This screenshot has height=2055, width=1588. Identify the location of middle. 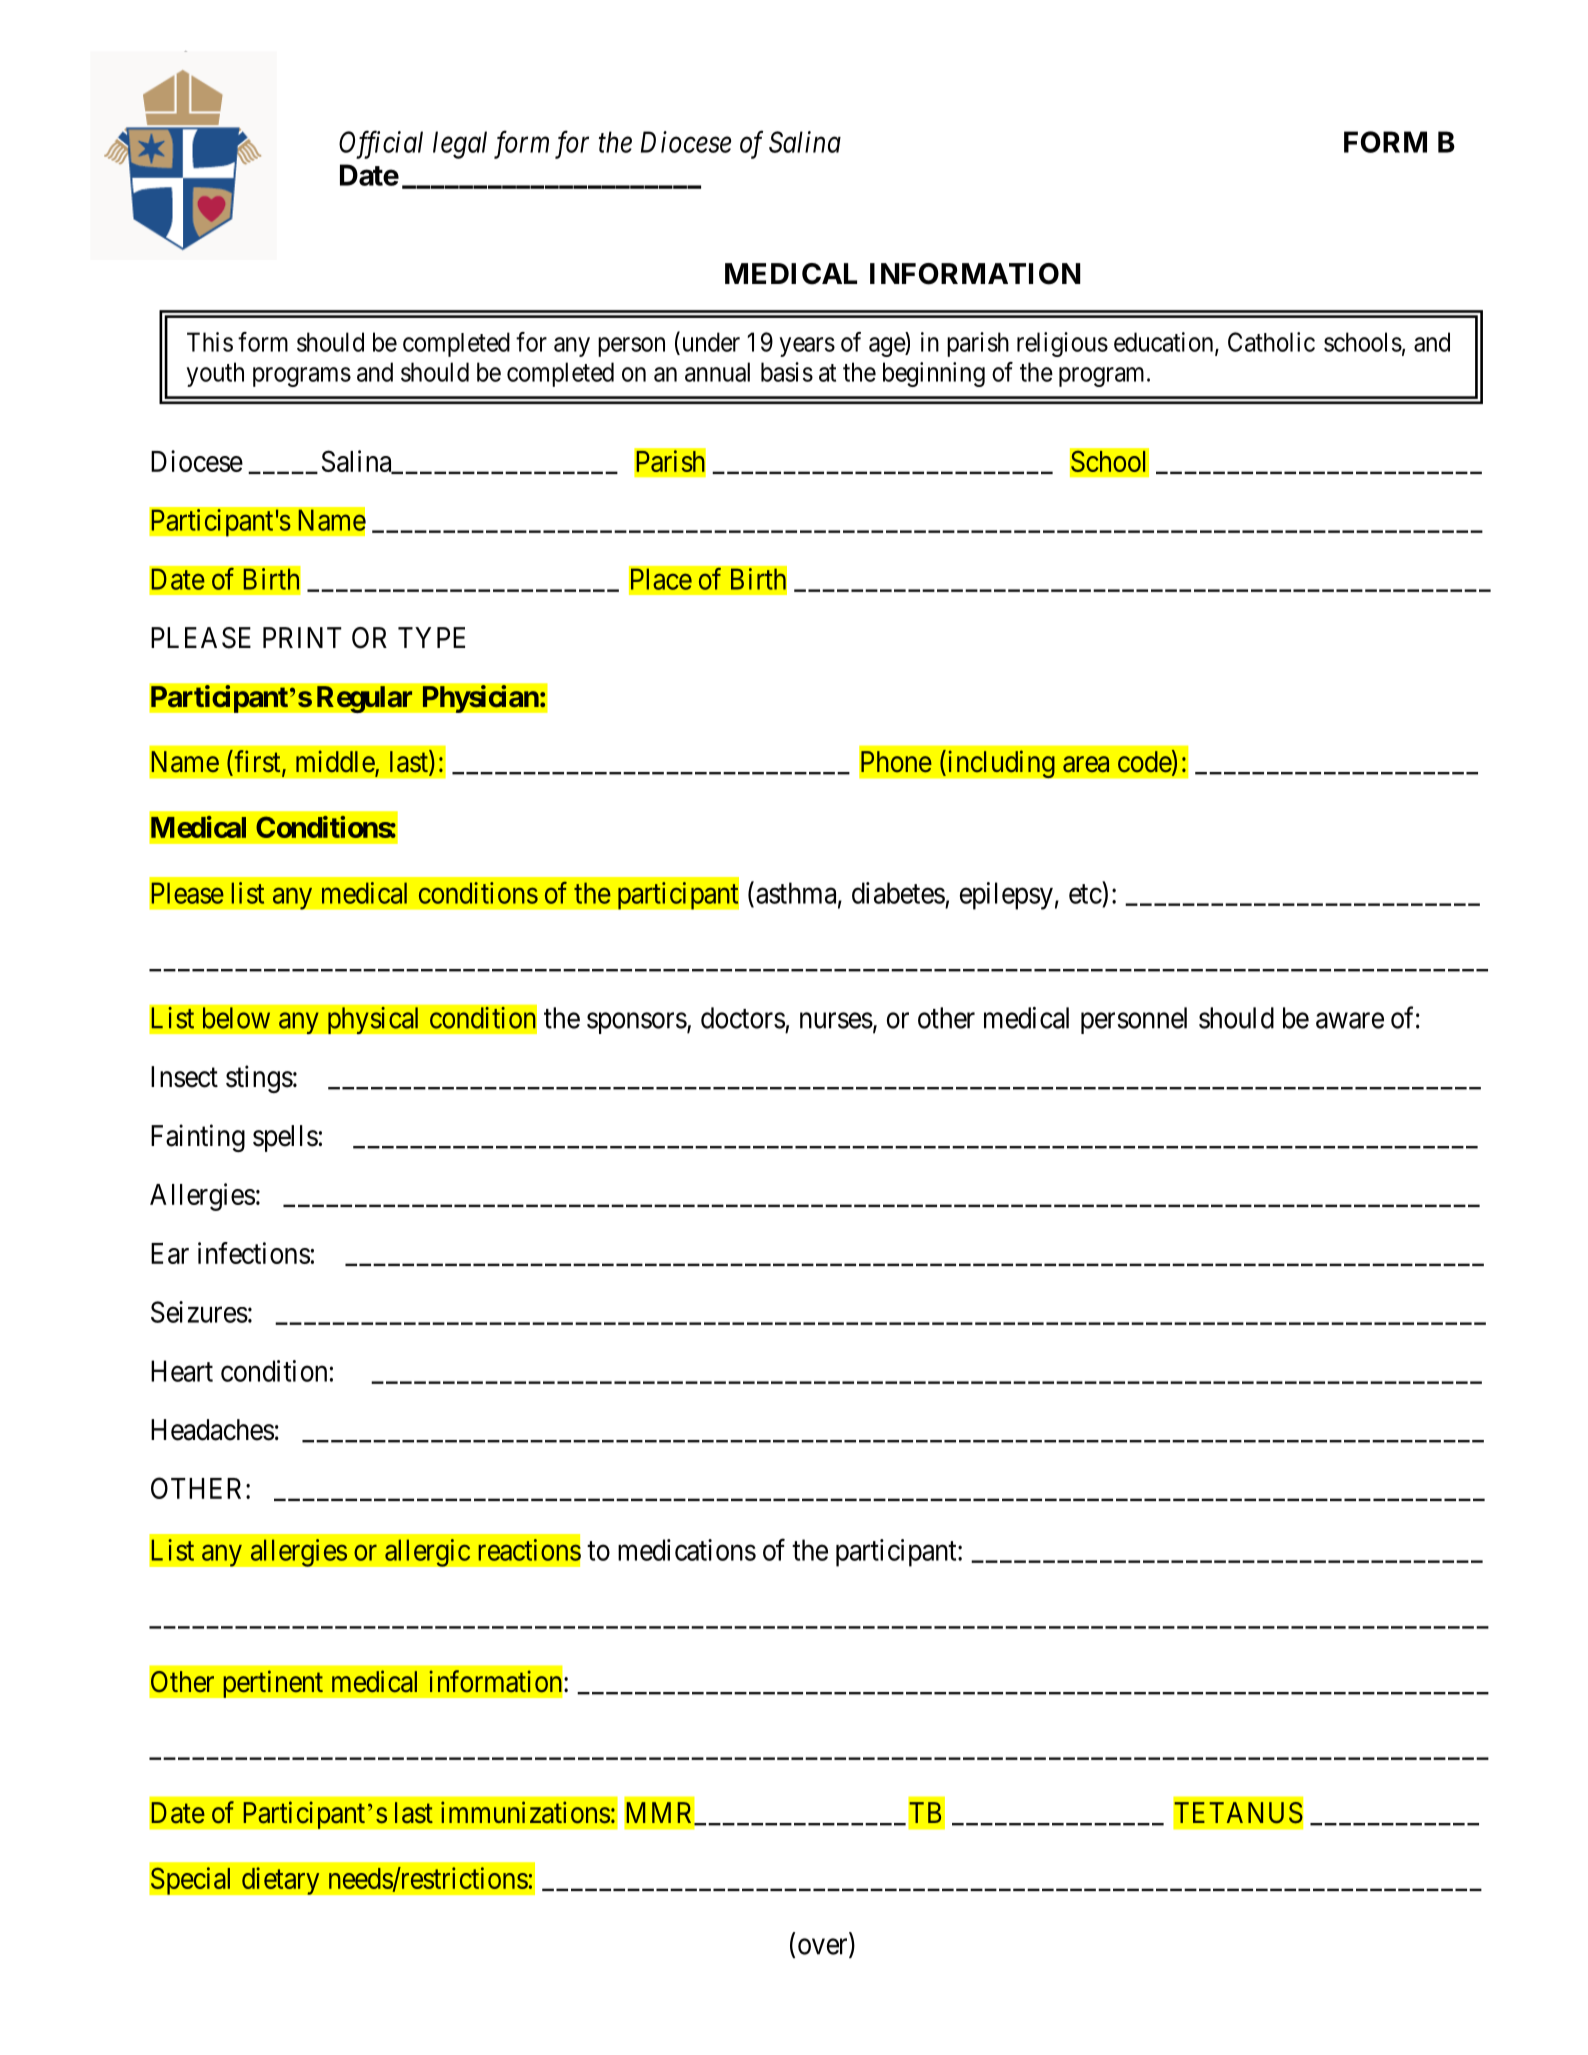
(336, 762).
